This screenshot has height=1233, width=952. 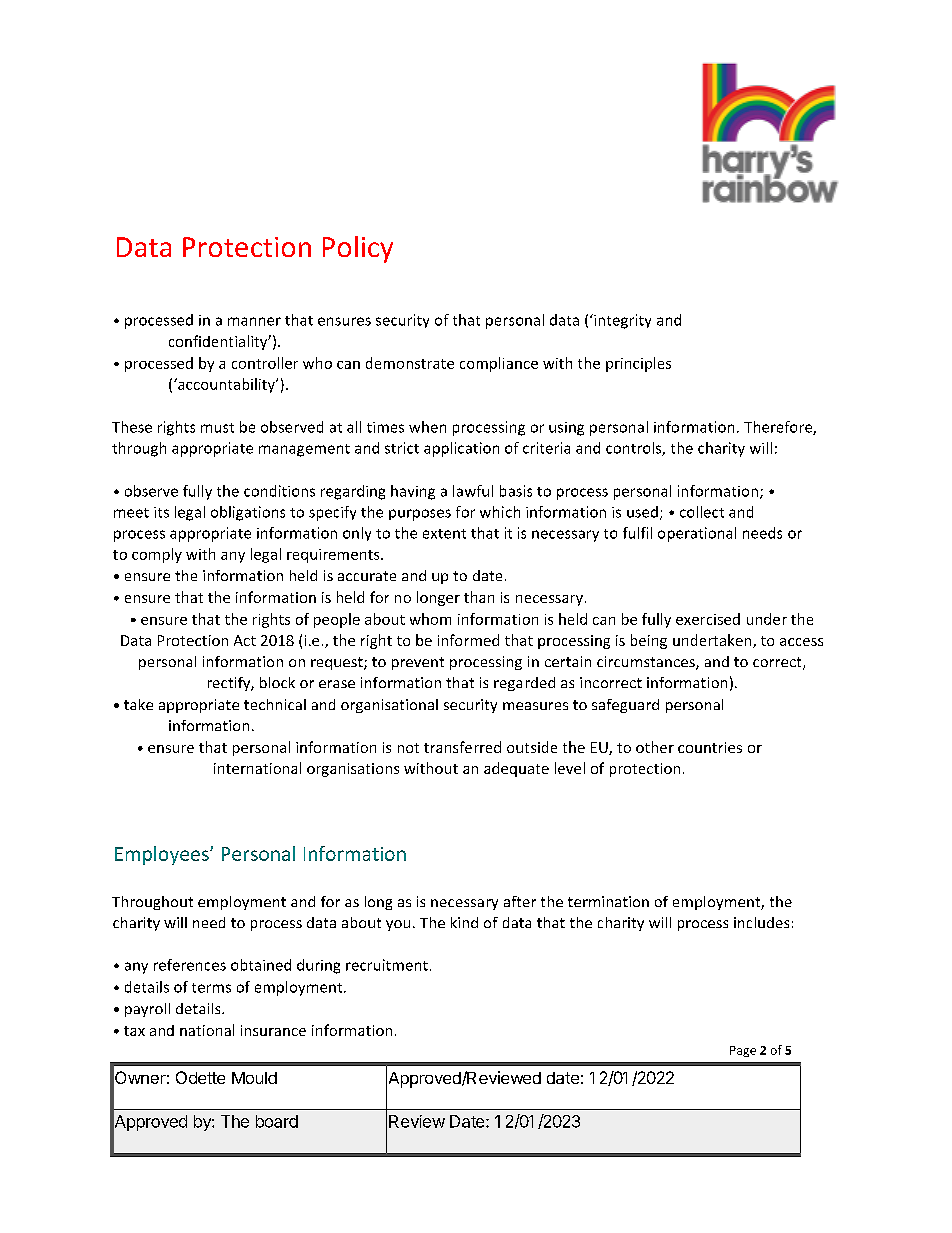 I want to click on Policy, so click(x=358, y=249).
